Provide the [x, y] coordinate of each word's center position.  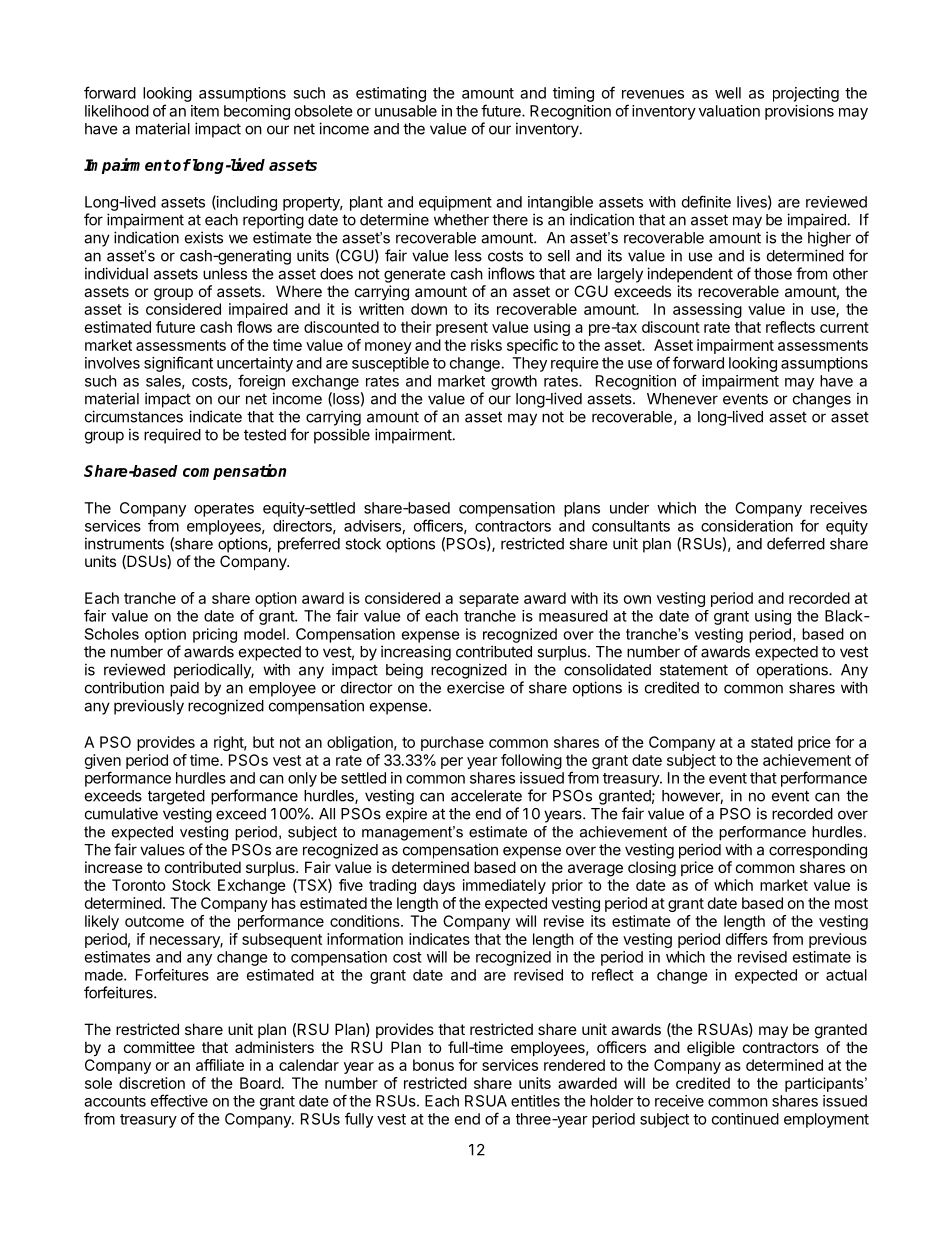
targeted [176, 797]
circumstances [134, 416]
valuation [729, 111]
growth [514, 382]
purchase [452, 743]
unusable [406, 111]
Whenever [682, 399]
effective [179, 1100]
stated [772, 742]
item [205, 111]
